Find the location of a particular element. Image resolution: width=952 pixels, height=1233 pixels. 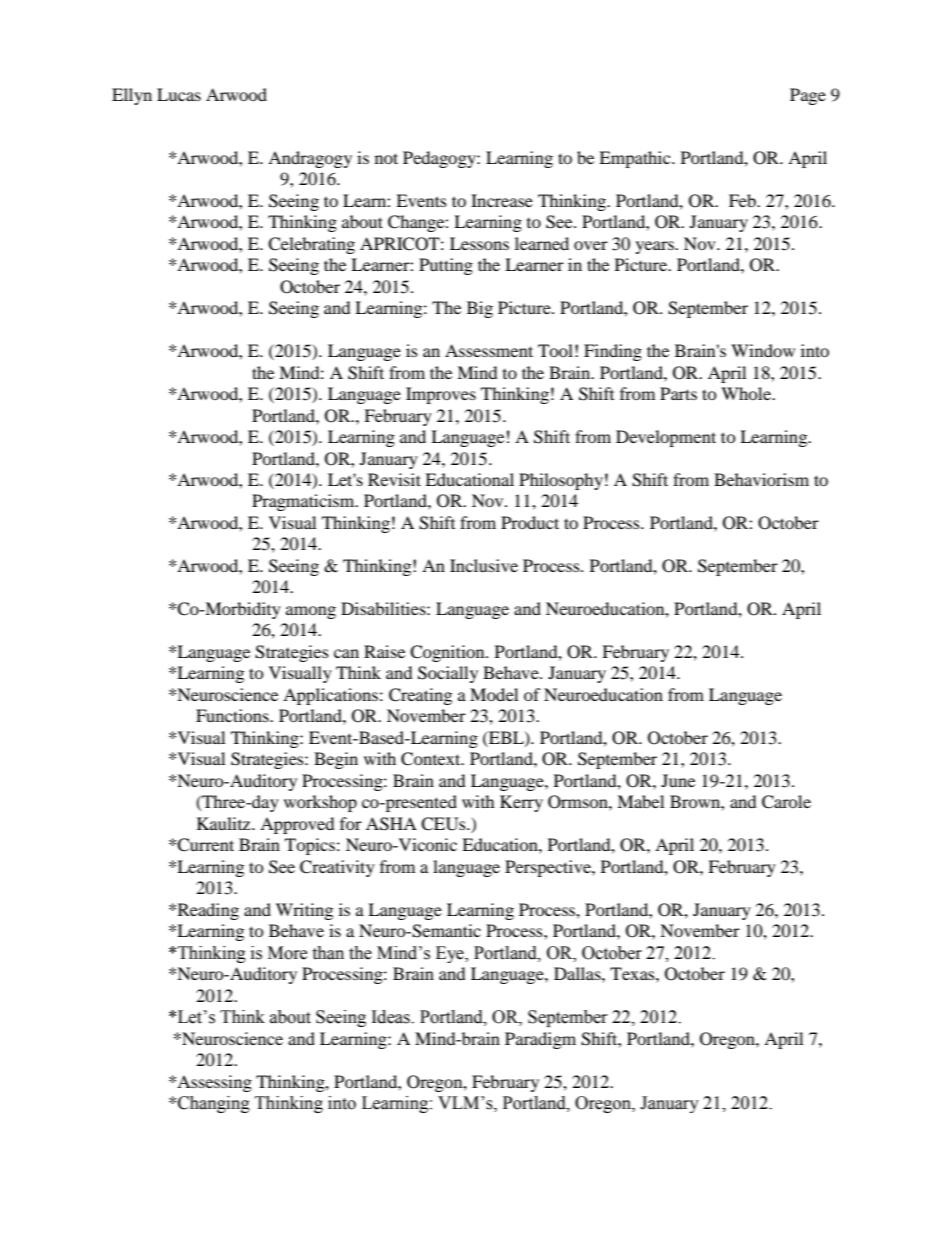

Paradigm is located at coordinates (540, 1040).
